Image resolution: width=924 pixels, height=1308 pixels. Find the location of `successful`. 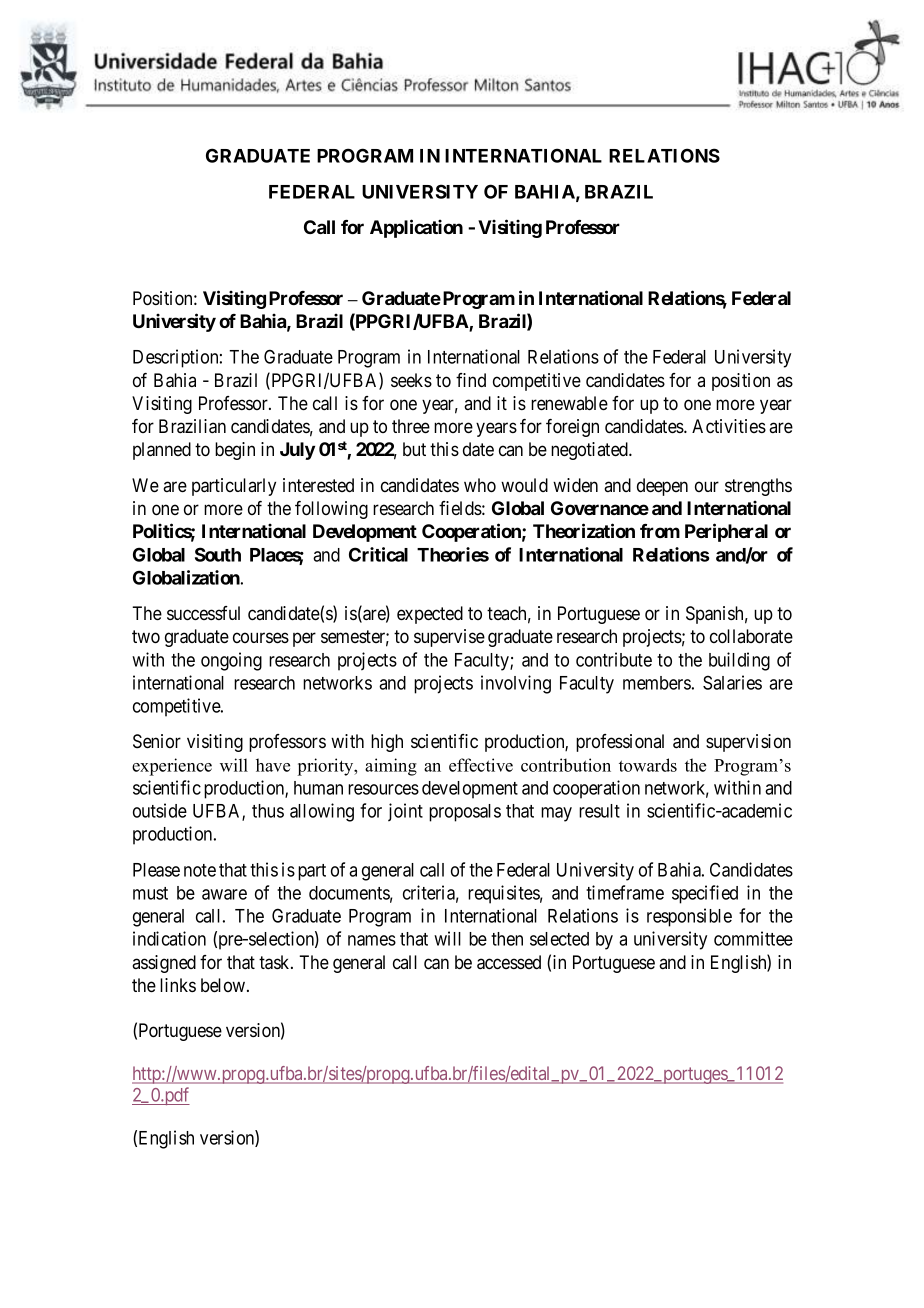

successful is located at coordinates (203, 613).
